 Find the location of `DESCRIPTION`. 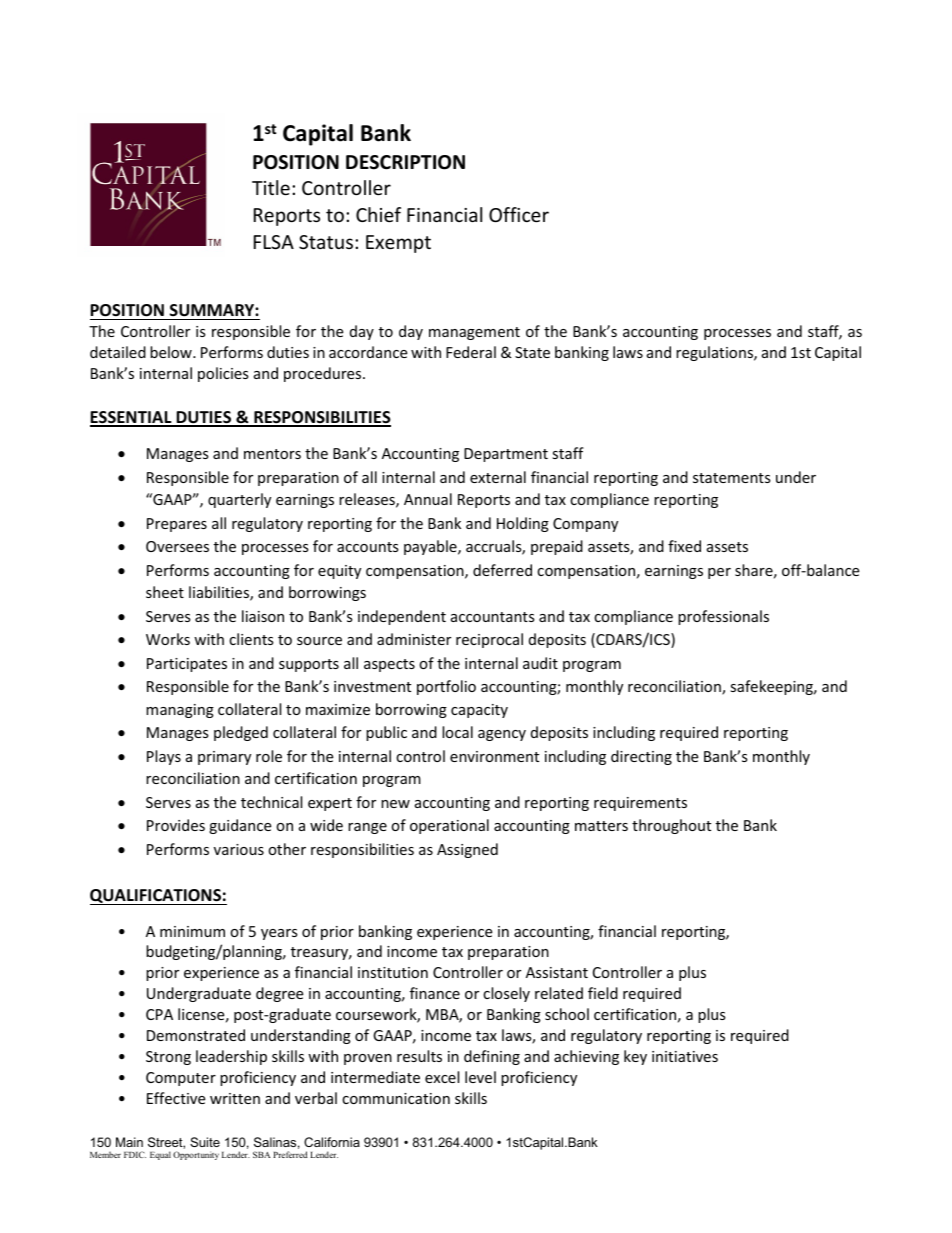

DESCRIPTION is located at coordinates (405, 162).
